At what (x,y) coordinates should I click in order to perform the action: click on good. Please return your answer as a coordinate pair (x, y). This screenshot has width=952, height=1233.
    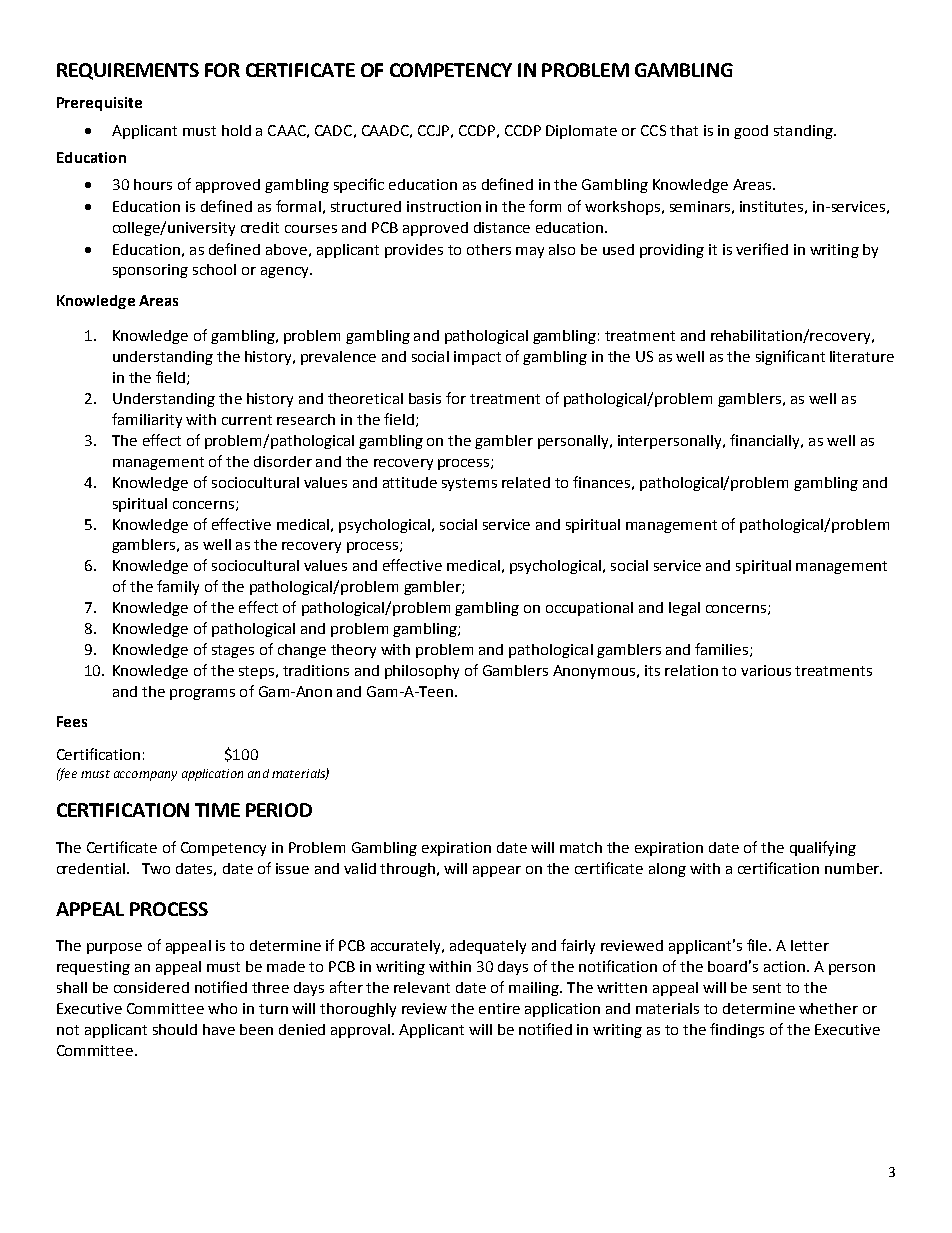
    Looking at the image, I should click on (751, 132).
